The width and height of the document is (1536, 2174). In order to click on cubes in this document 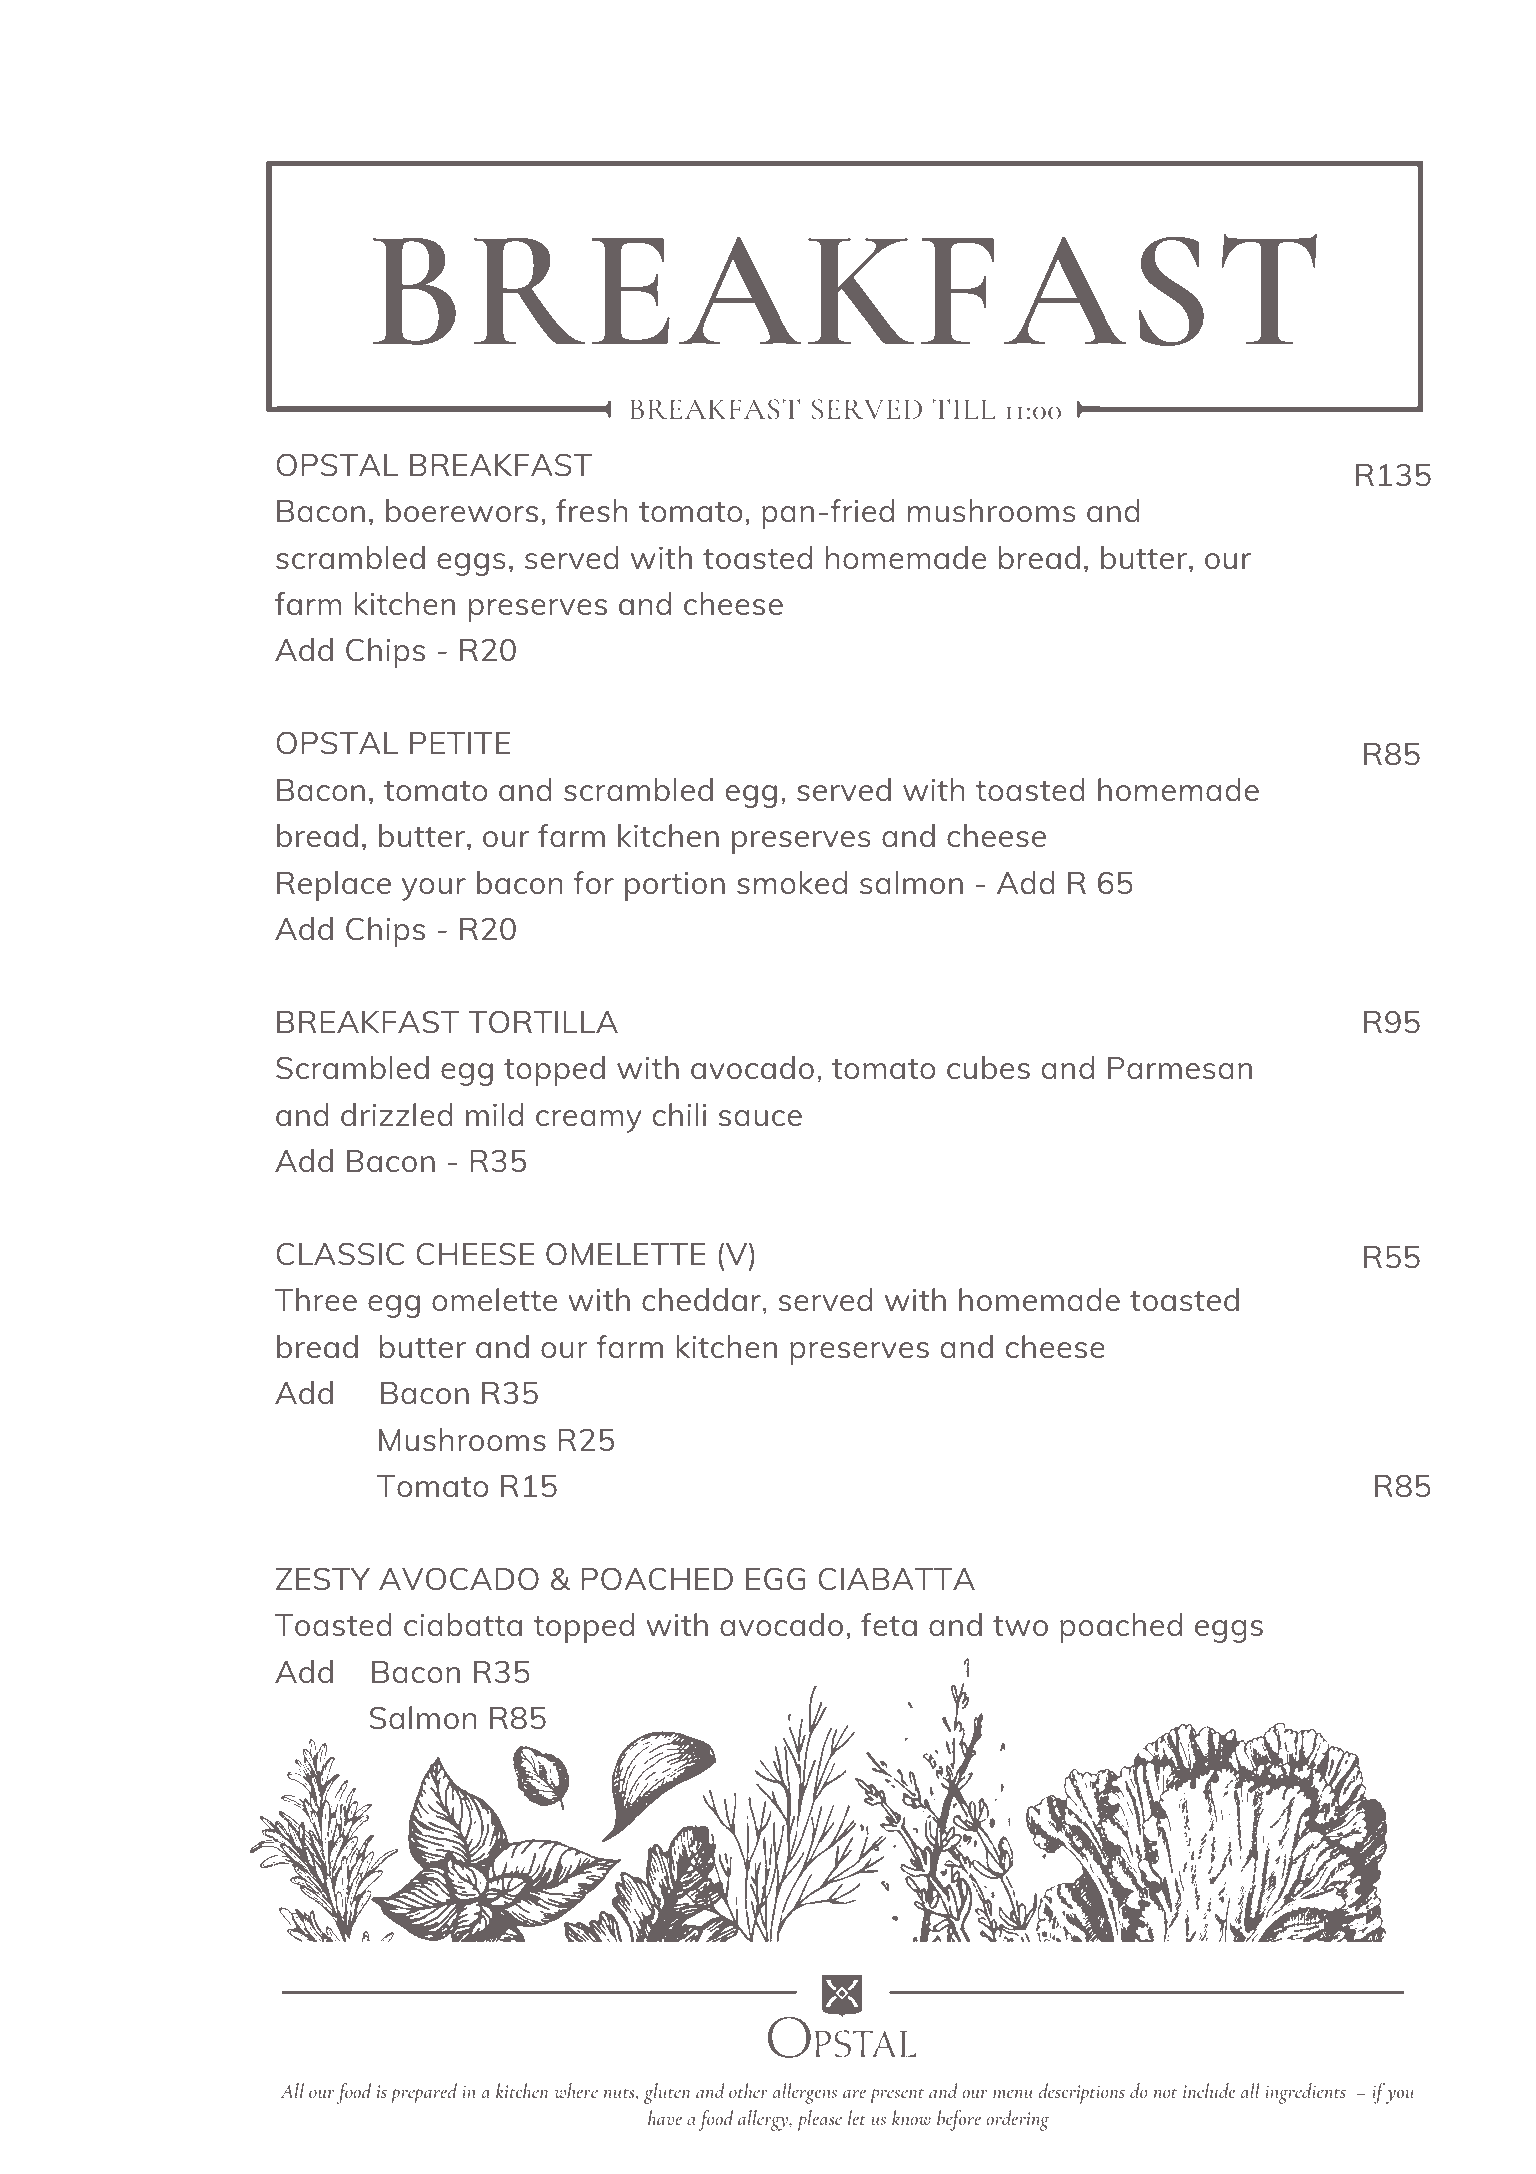, I will do `click(988, 1067)`.
